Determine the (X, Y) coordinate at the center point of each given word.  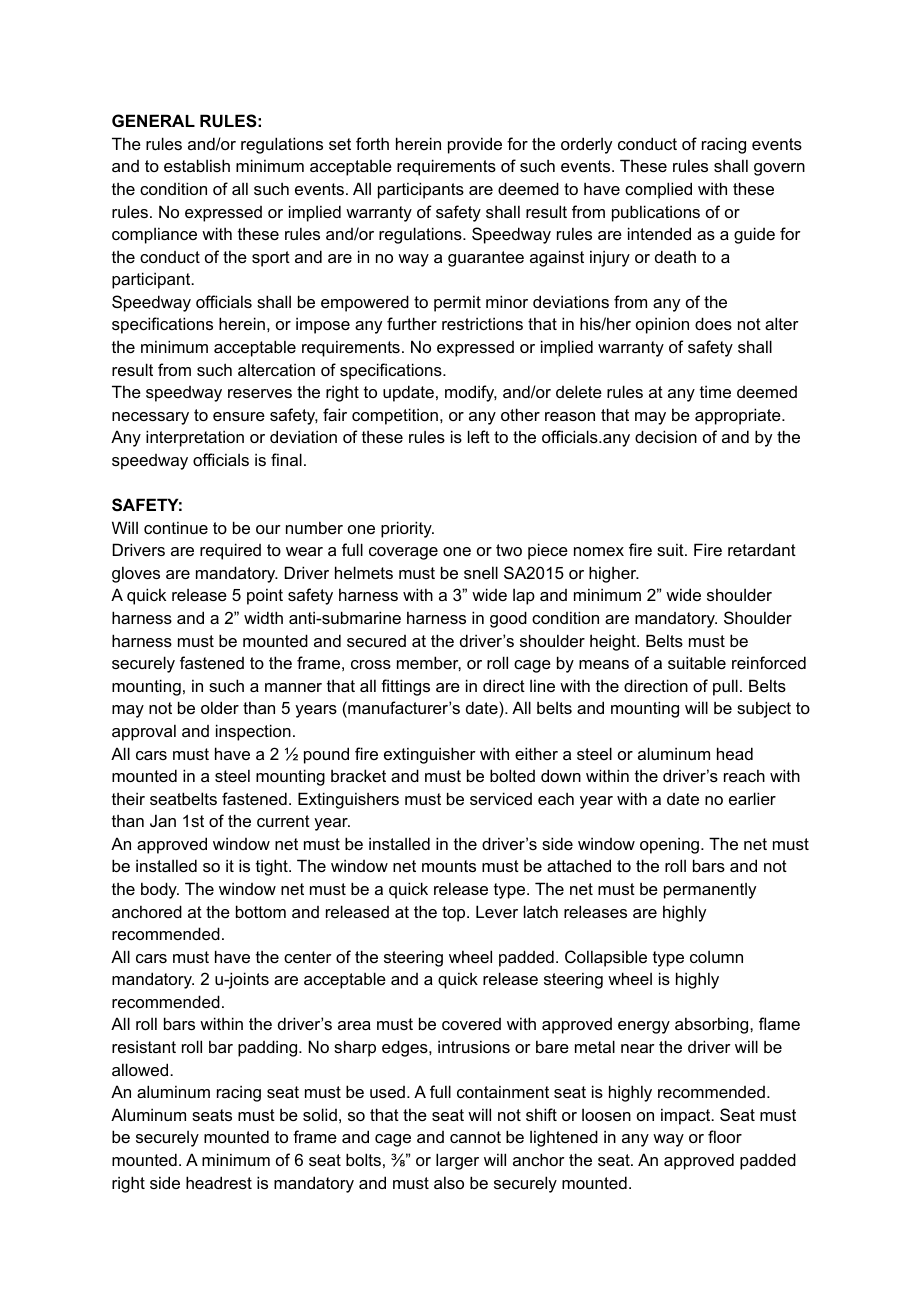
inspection (253, 732)
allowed (141, 1069)
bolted (512, 775)
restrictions (482, 323)
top (455, 914)
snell (481, 572)
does (713, 323)
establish (197, 165)
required (230, 551)
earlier (752, 798)
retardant (762, 549)
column (716, 957)
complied (658, 190)
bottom (261, 911)
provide (475, 145)
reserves (260, 393)
